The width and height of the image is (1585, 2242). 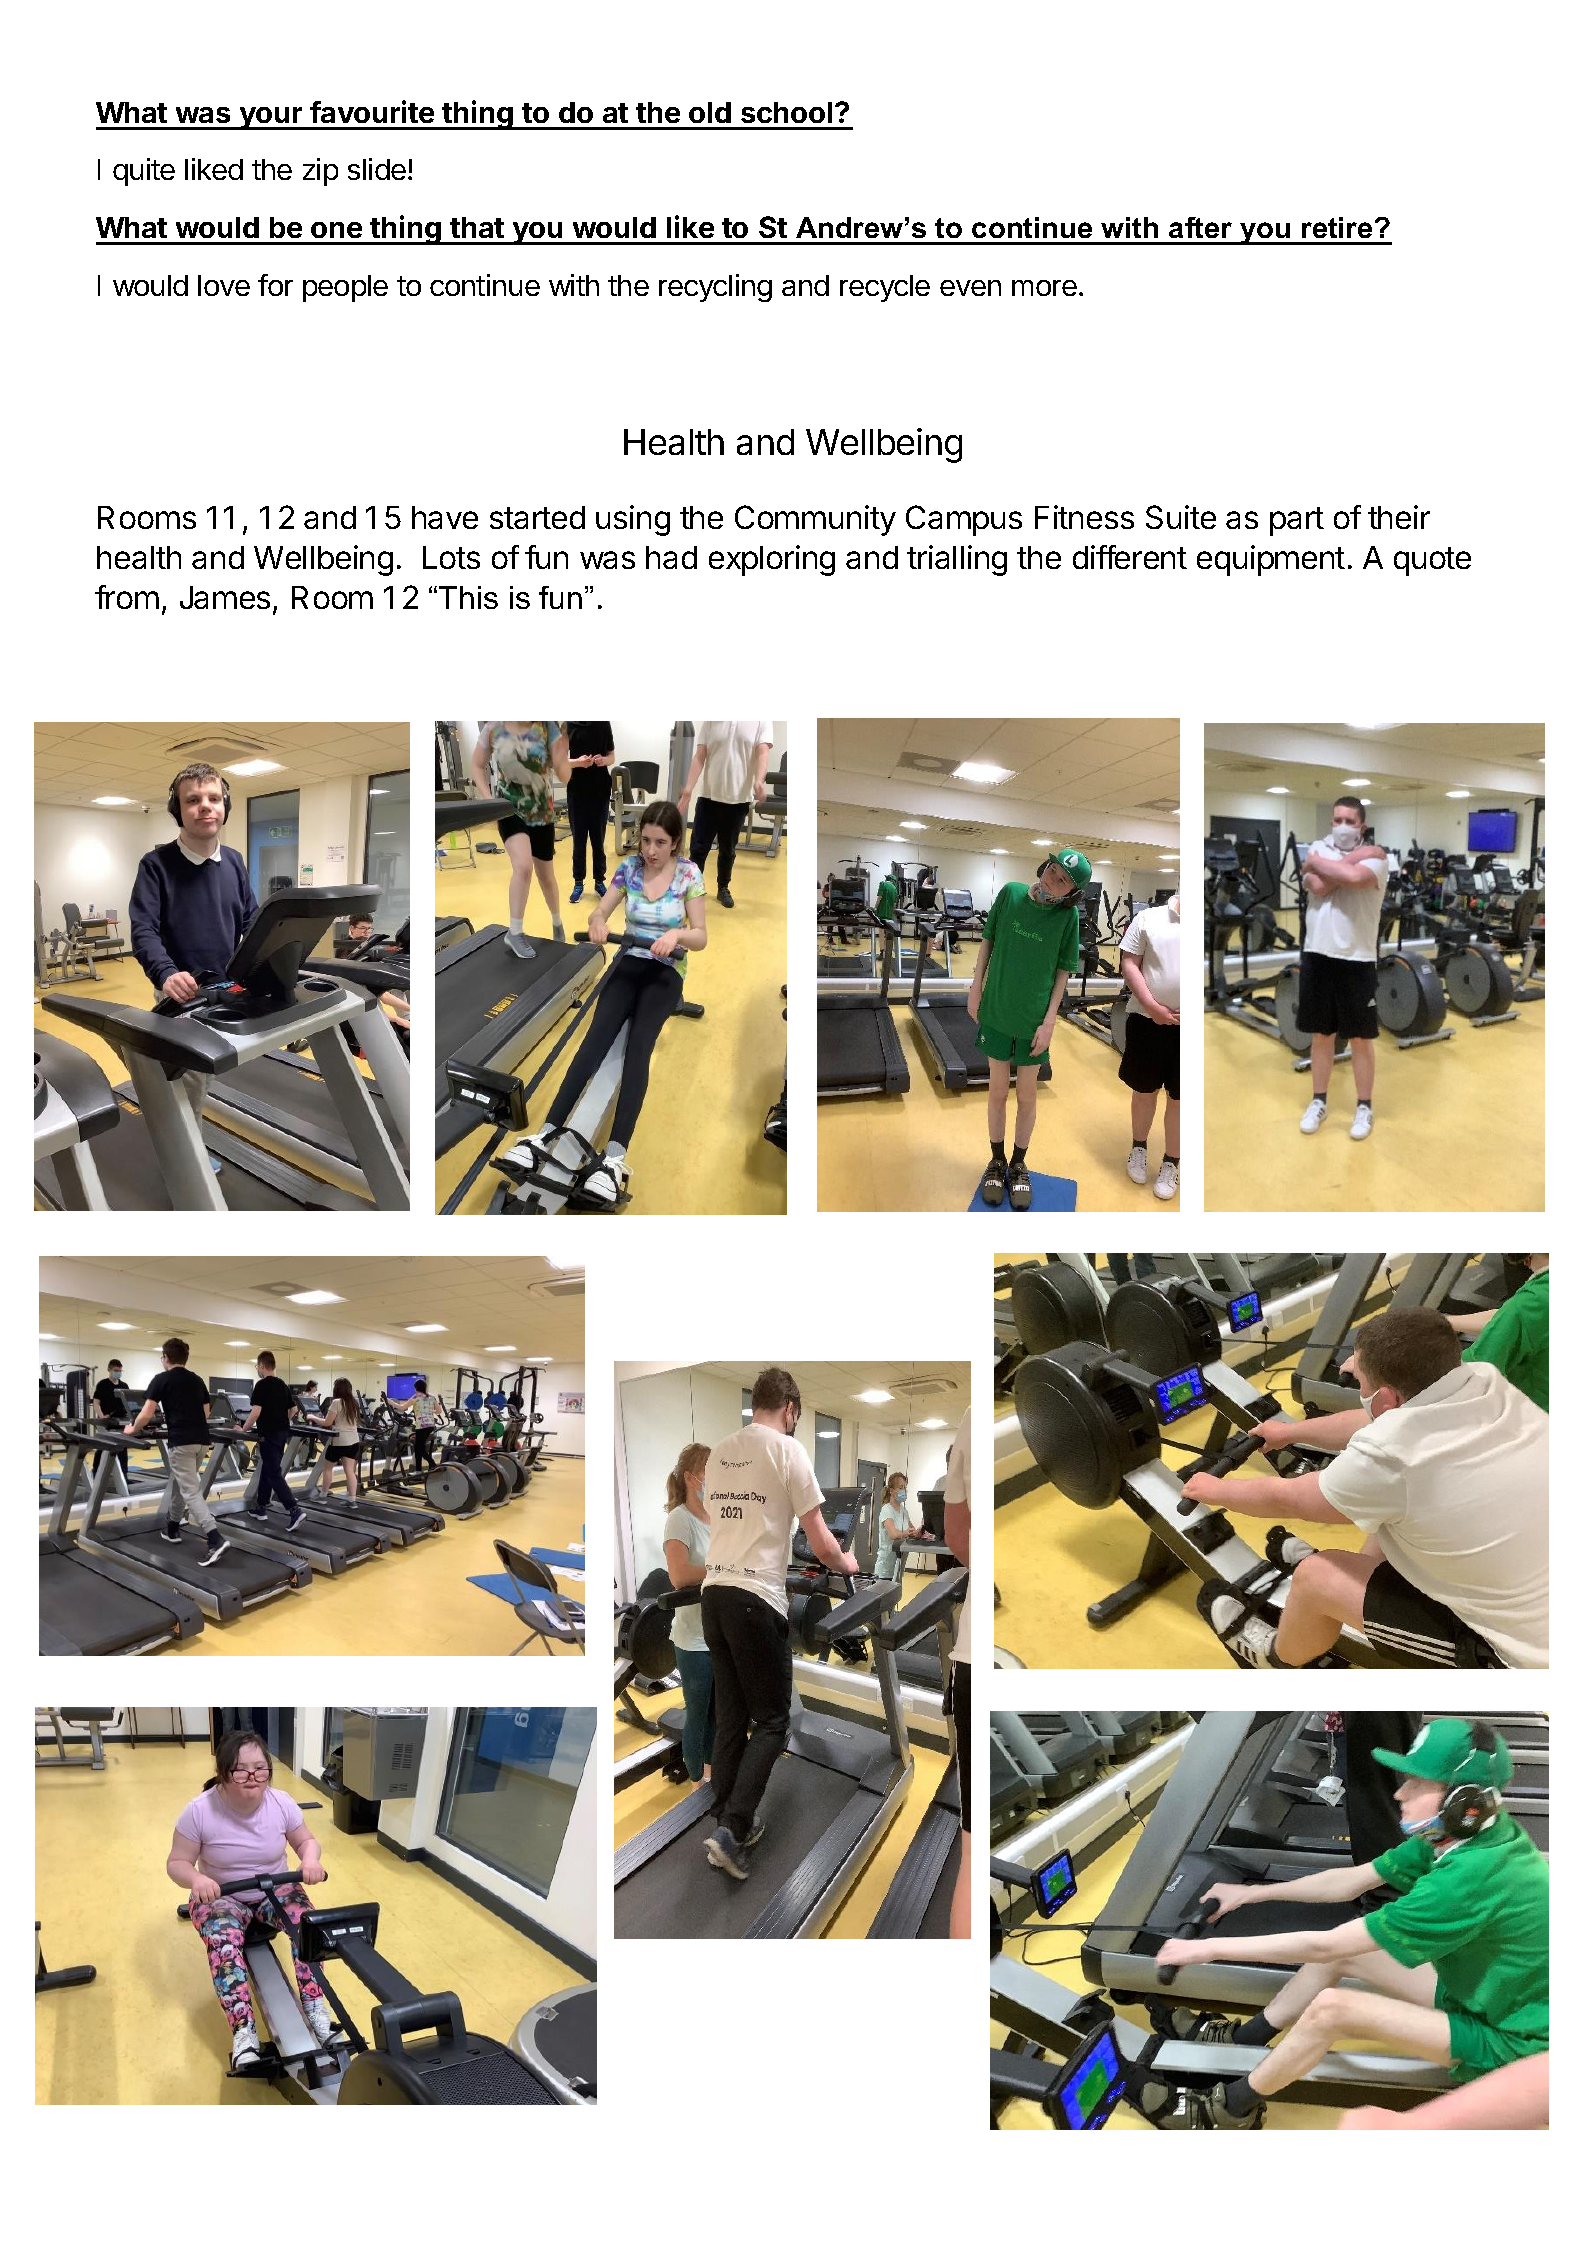 I want to click on more, so click(x=1044, y=288).
